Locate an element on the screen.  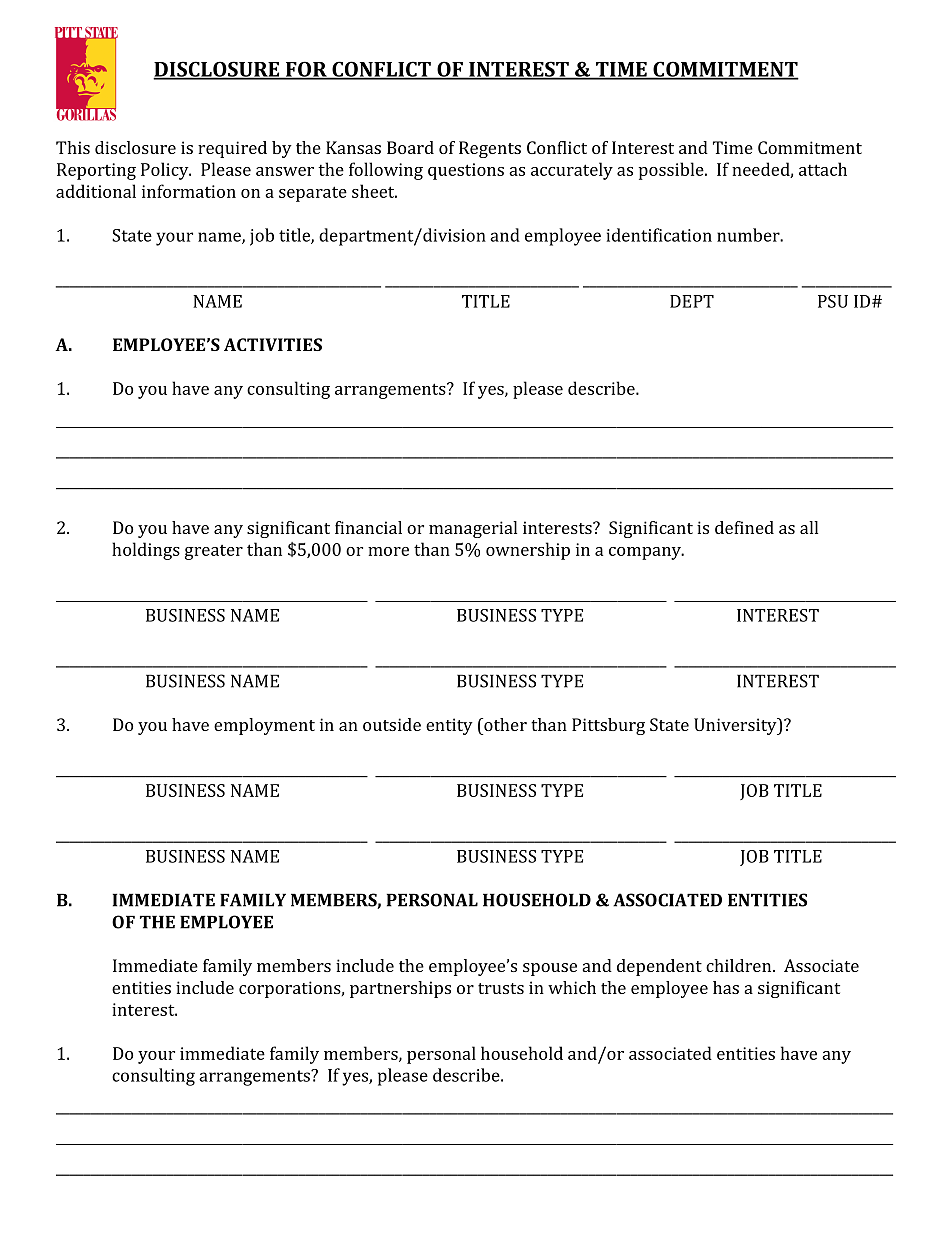
trusts is located at coordinates (501, 988).
